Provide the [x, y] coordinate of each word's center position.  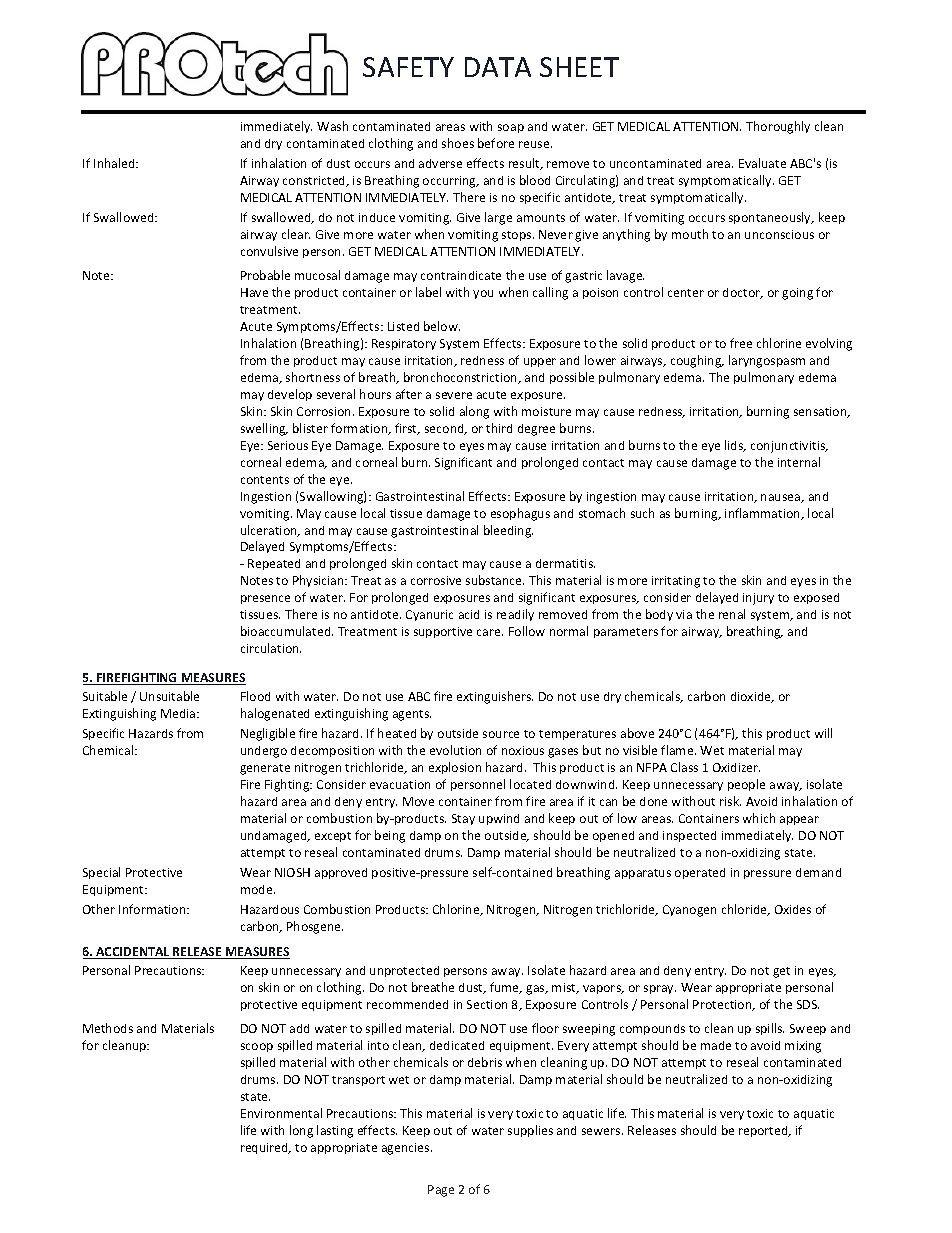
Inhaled [115, 163]
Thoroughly [778, 127]
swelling [264, 429]
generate [265, 769]
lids [735, 446]
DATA [498, 67]
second [445, 429]
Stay [463, 819]
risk [730, 801]
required [265, 1148]
